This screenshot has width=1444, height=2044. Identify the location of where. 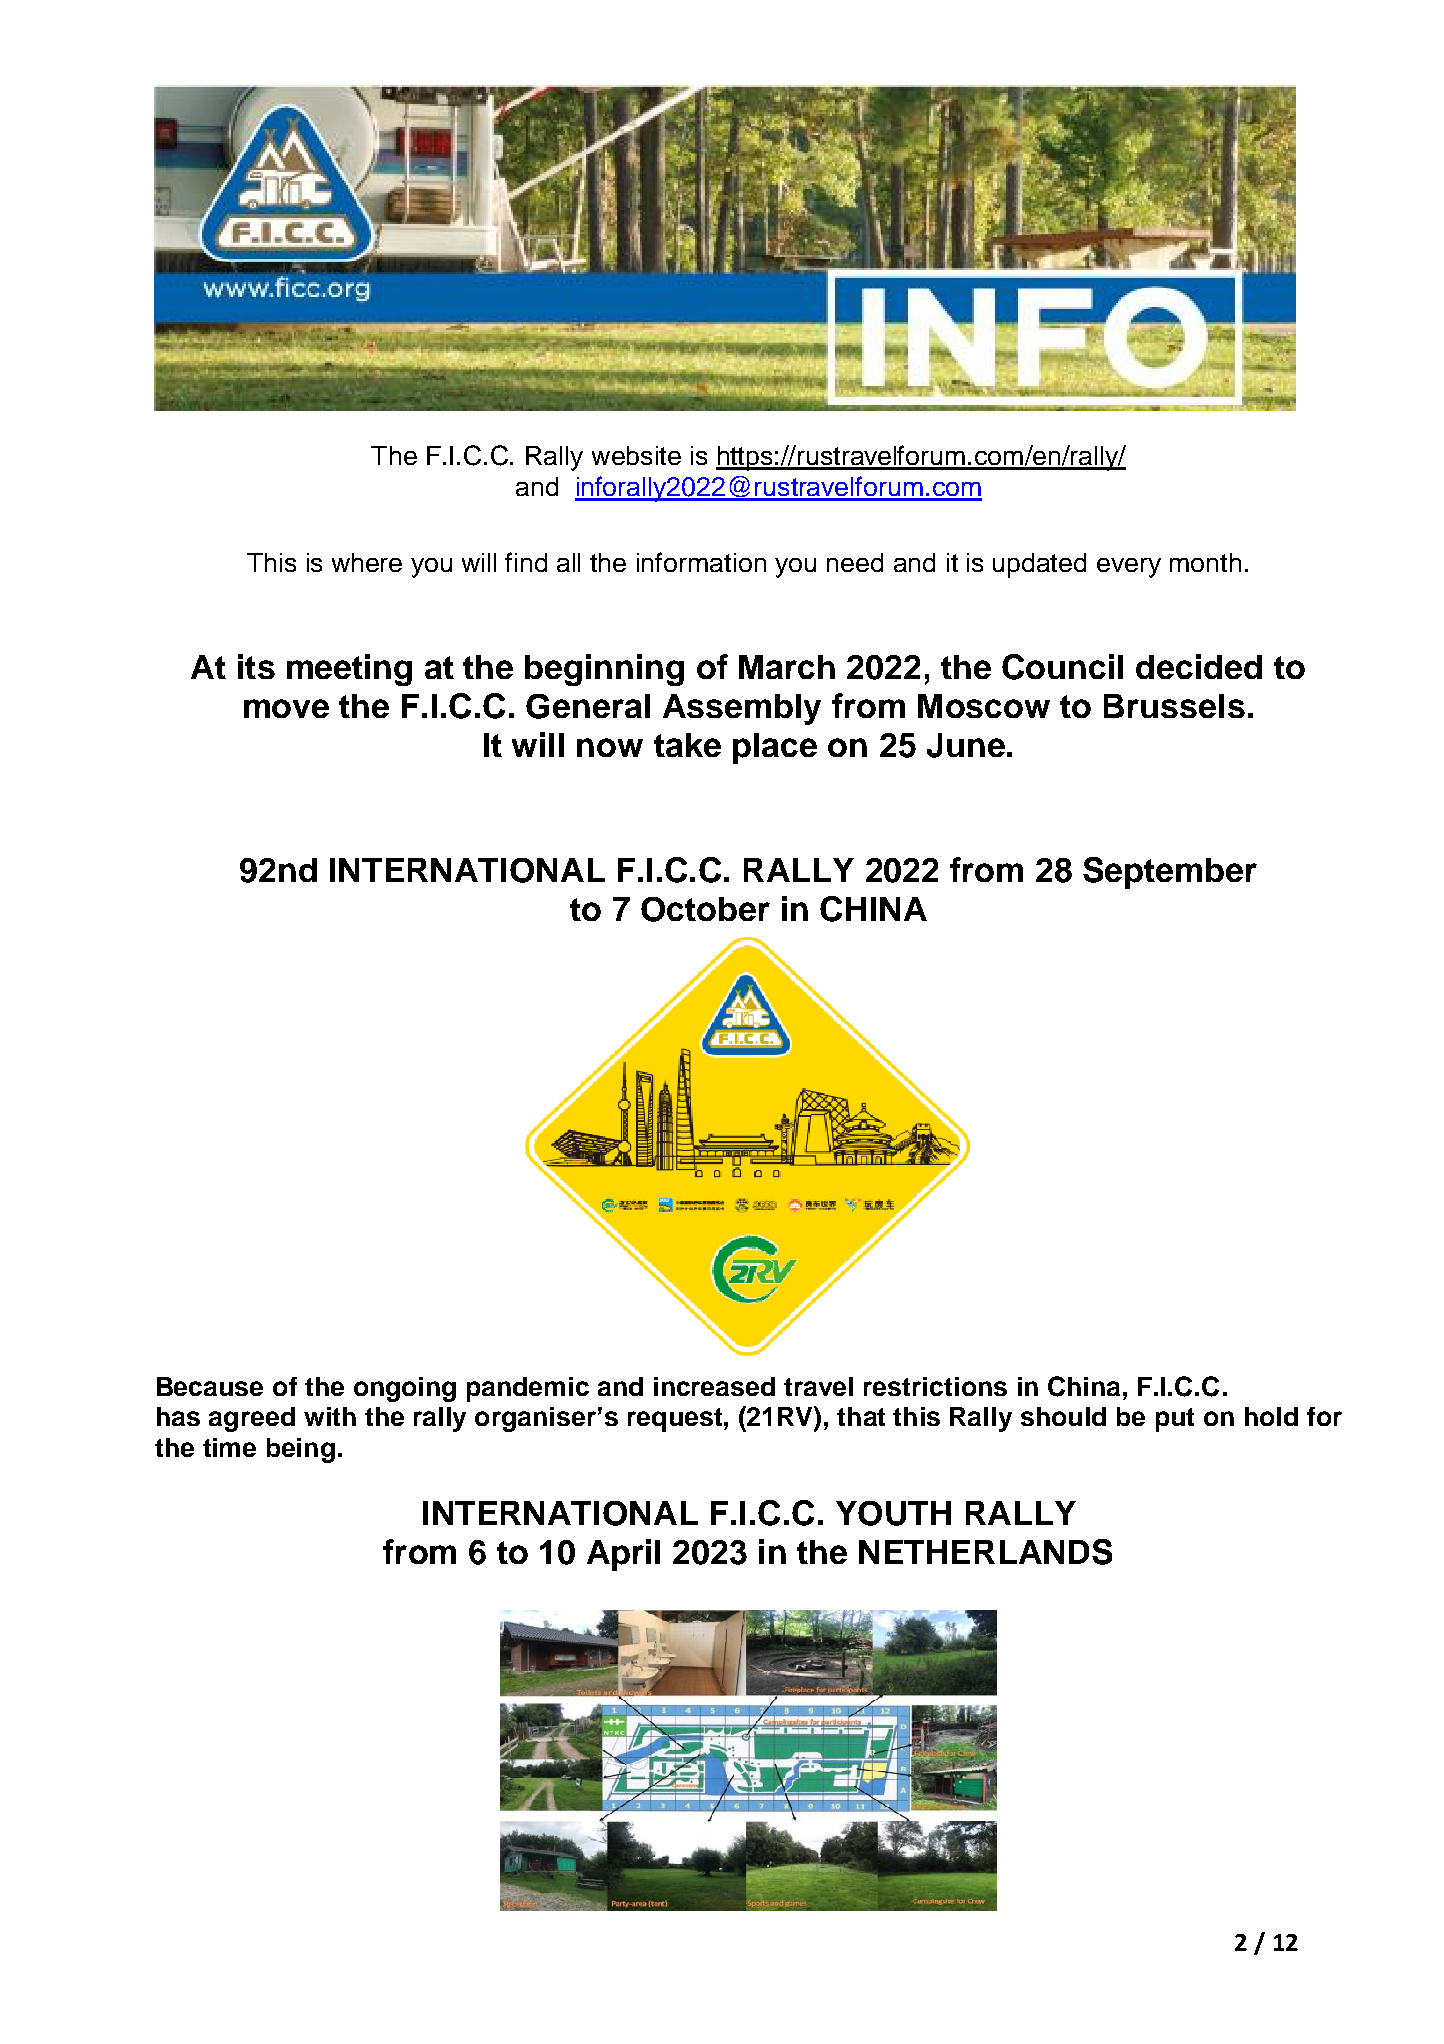
(367, 562).
